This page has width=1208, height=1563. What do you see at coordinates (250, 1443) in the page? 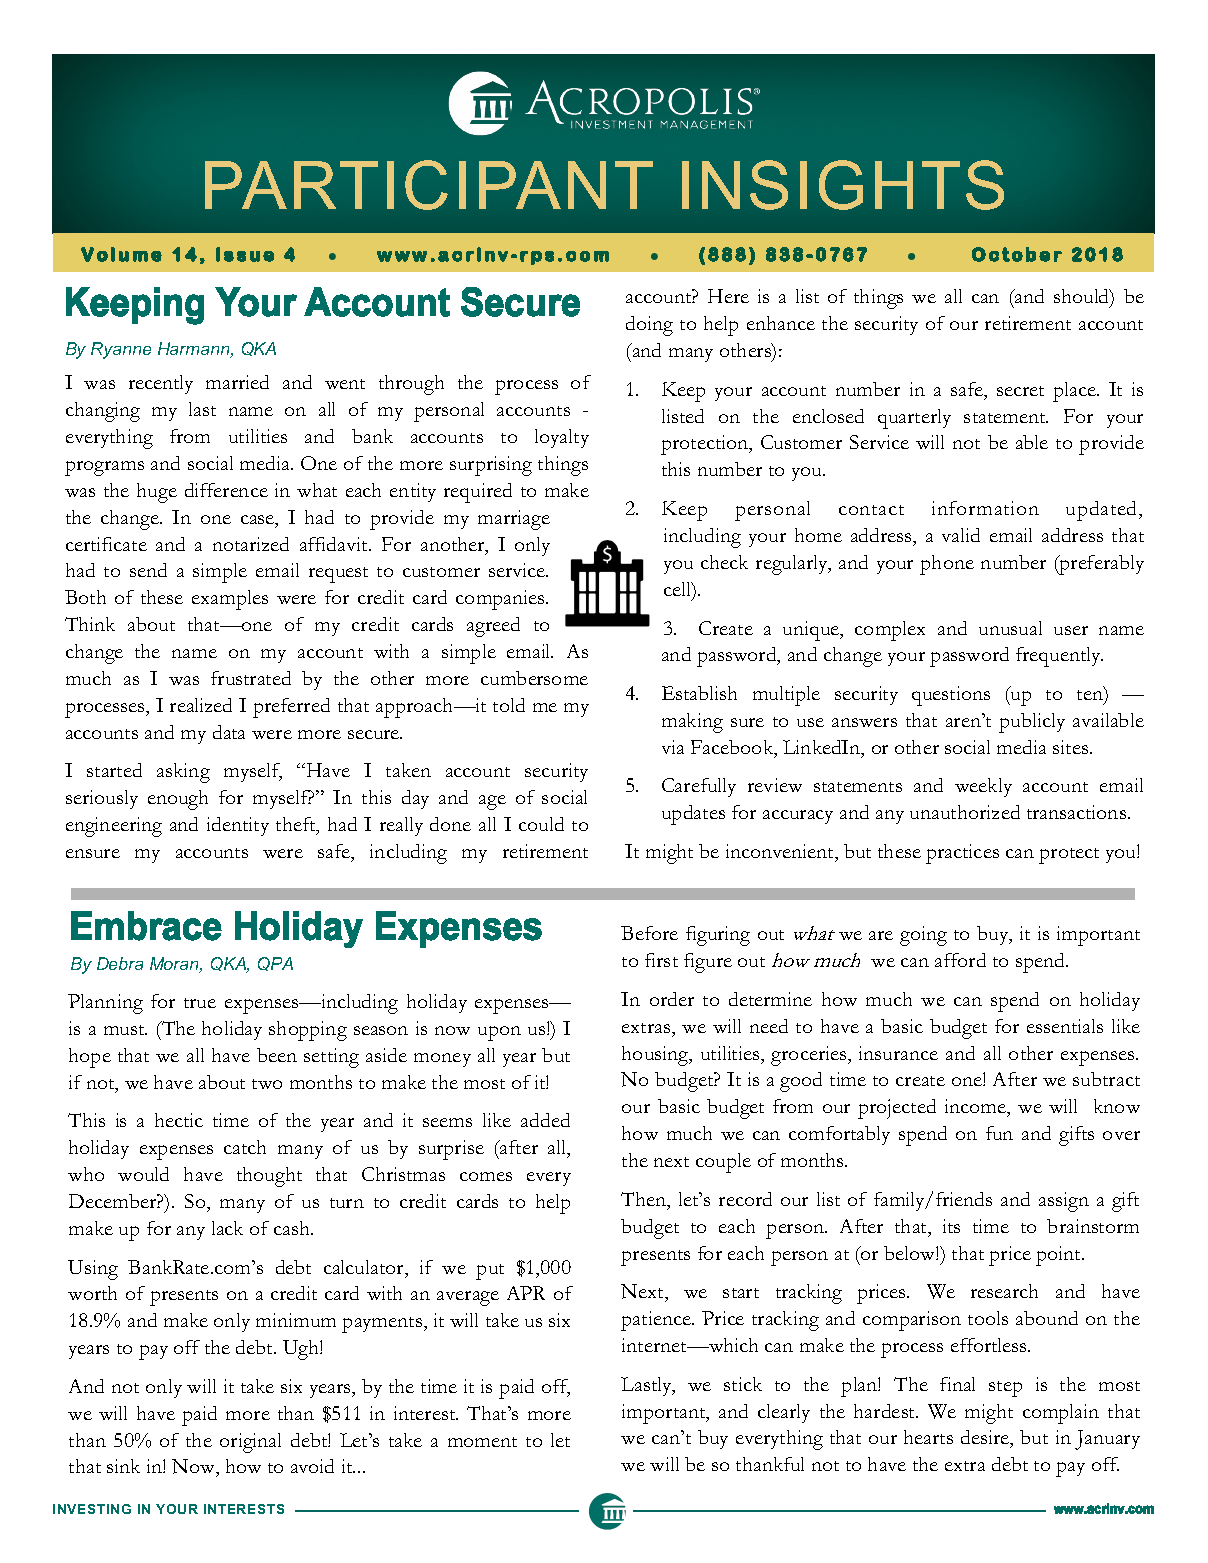
I see `original` at bounding box center [250, 1443].
